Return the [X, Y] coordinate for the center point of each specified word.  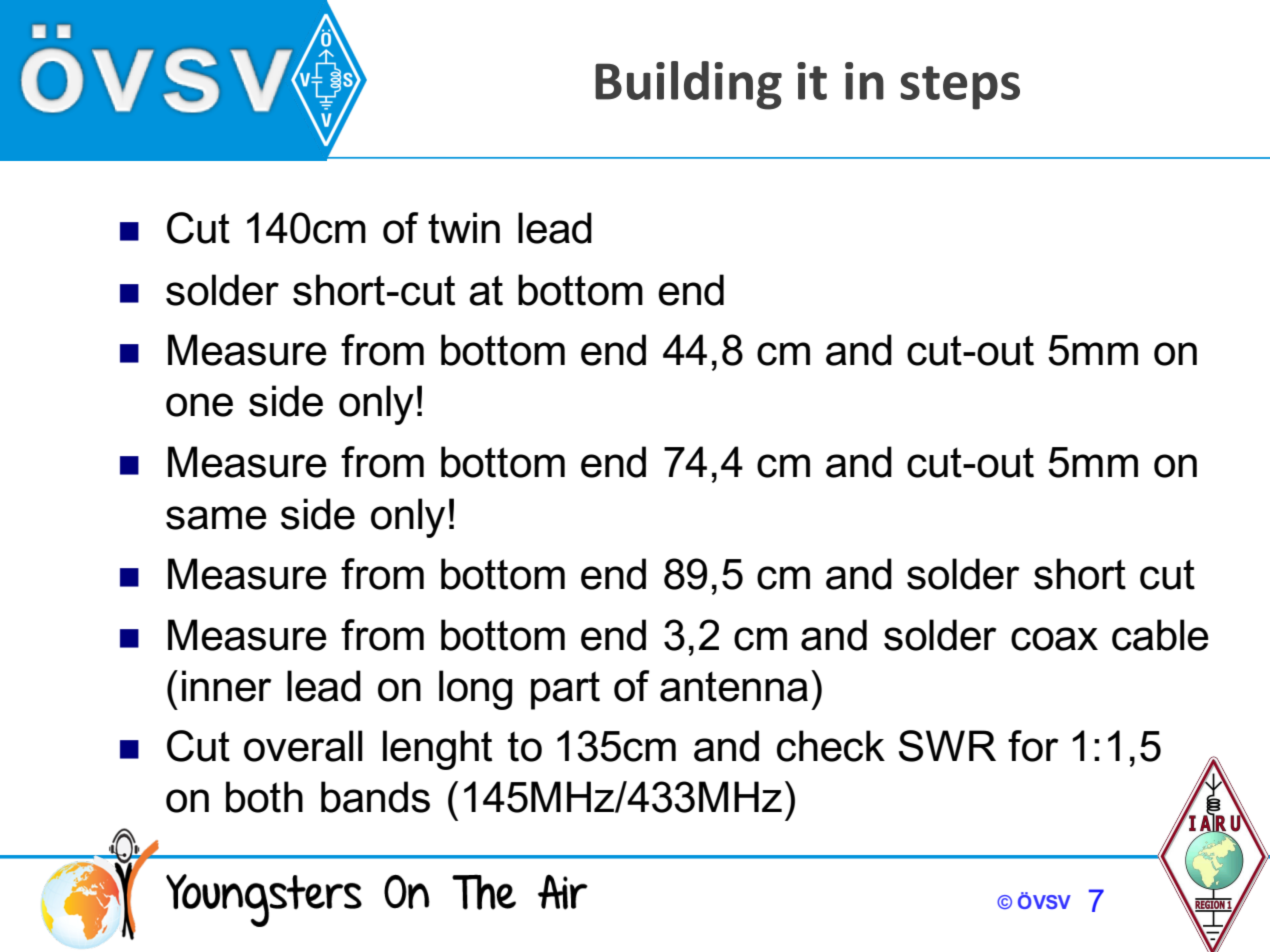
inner [227, 686]
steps [960, 88]
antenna [734, 686]
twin [464, 228]
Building [688, 85]
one [199, 405]
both [264, 797]
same [216, 518]
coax [1054, 639]
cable [1160, 635]
